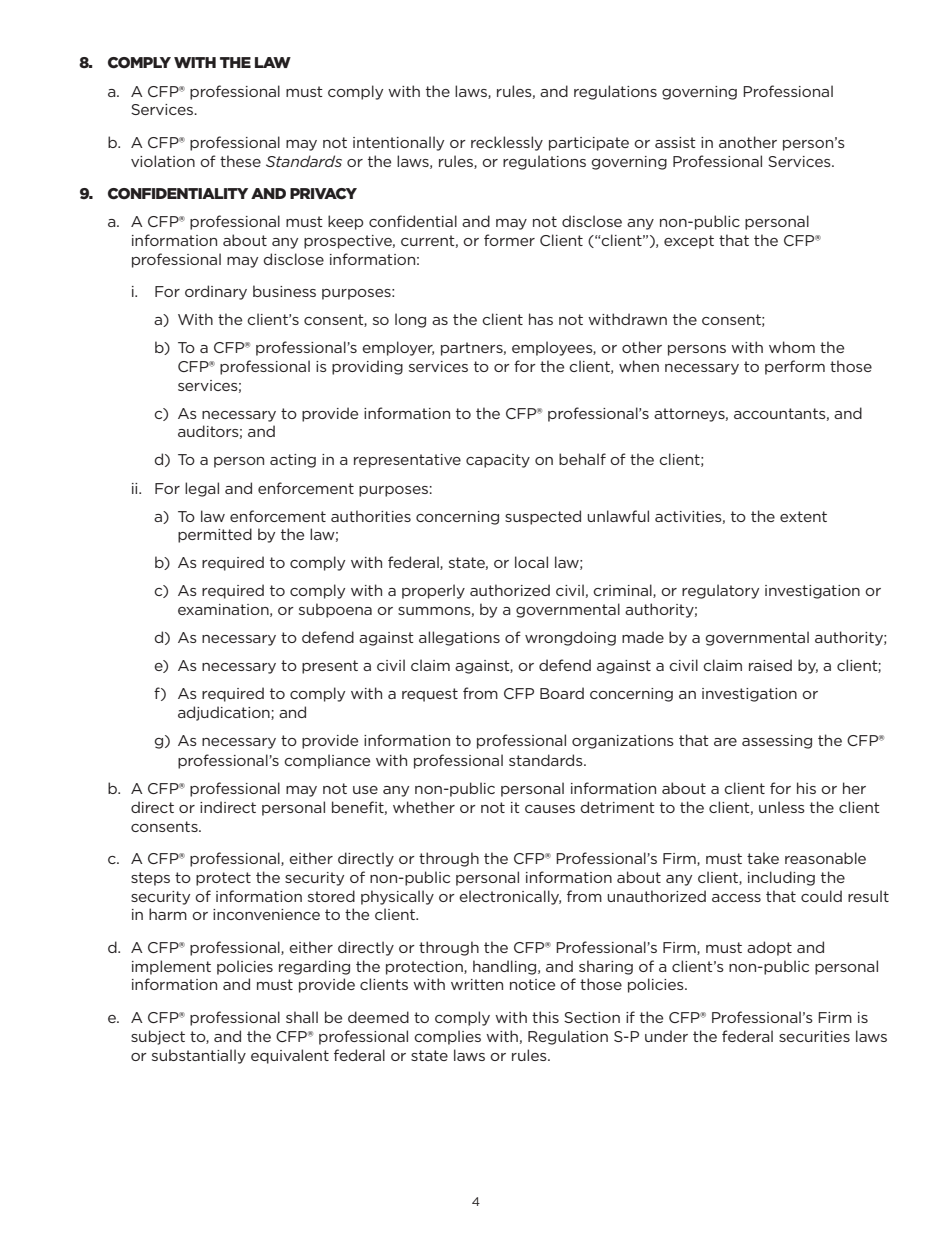 This screenshot has height=1233, width=952. Describe the element at coordinates (803, 516) in the screenshot. I see `extent` at that location.
